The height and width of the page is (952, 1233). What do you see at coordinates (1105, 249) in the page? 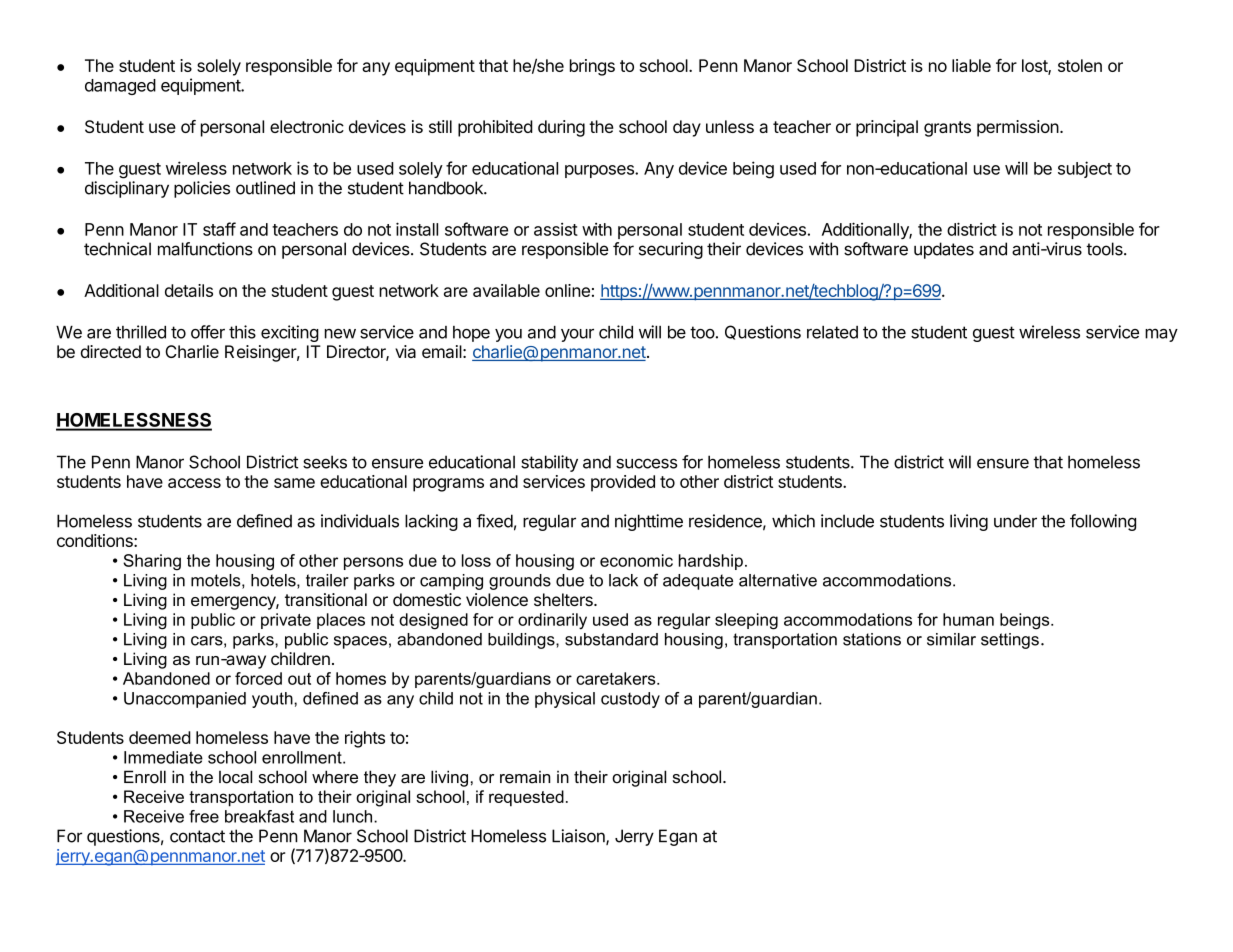
I see `tools` at bounding box center [1105, 249].
